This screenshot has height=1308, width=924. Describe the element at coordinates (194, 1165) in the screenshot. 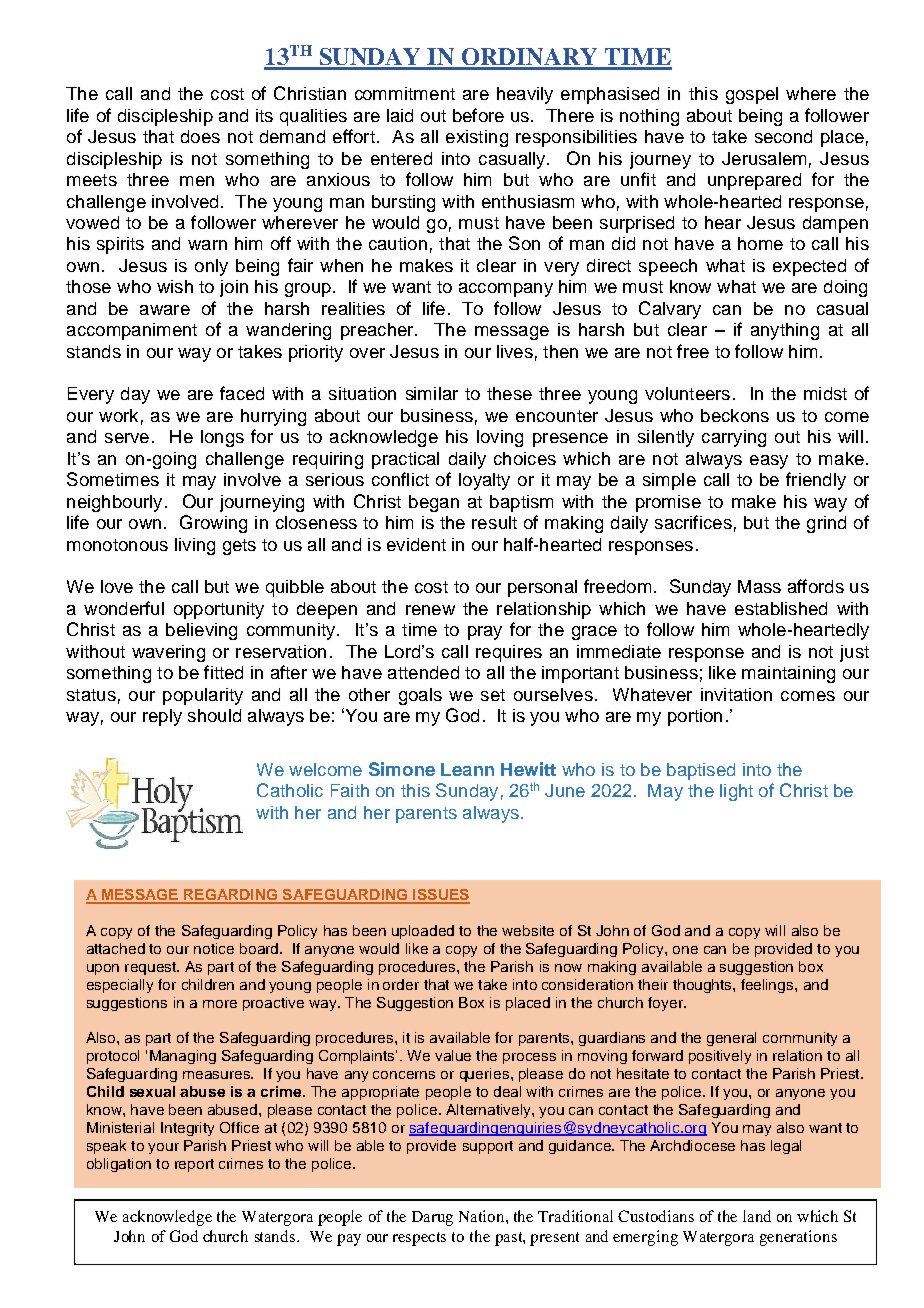

I see `report` at that location.
